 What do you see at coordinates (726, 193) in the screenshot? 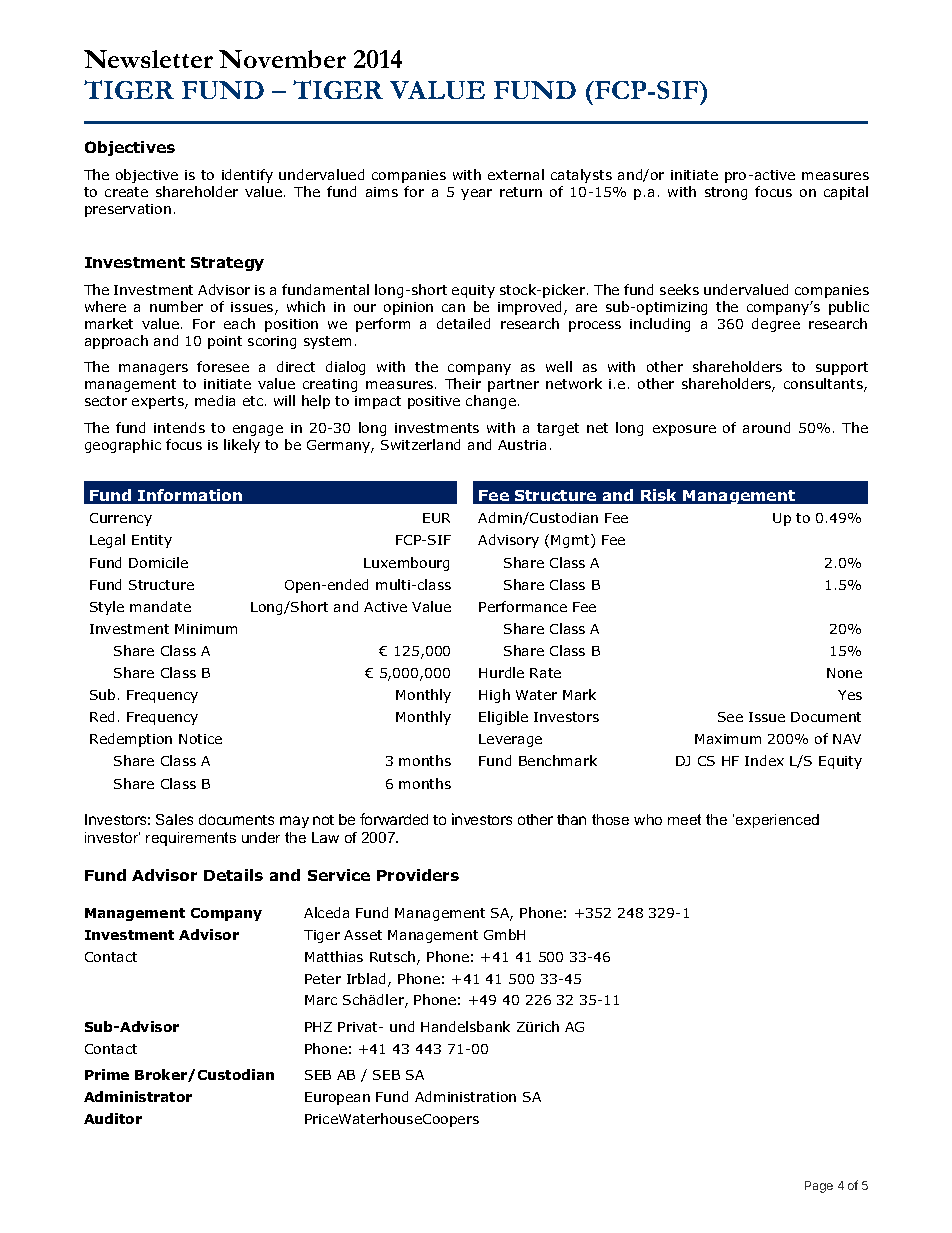
I see `strong` at bounding box center [726, 193].
